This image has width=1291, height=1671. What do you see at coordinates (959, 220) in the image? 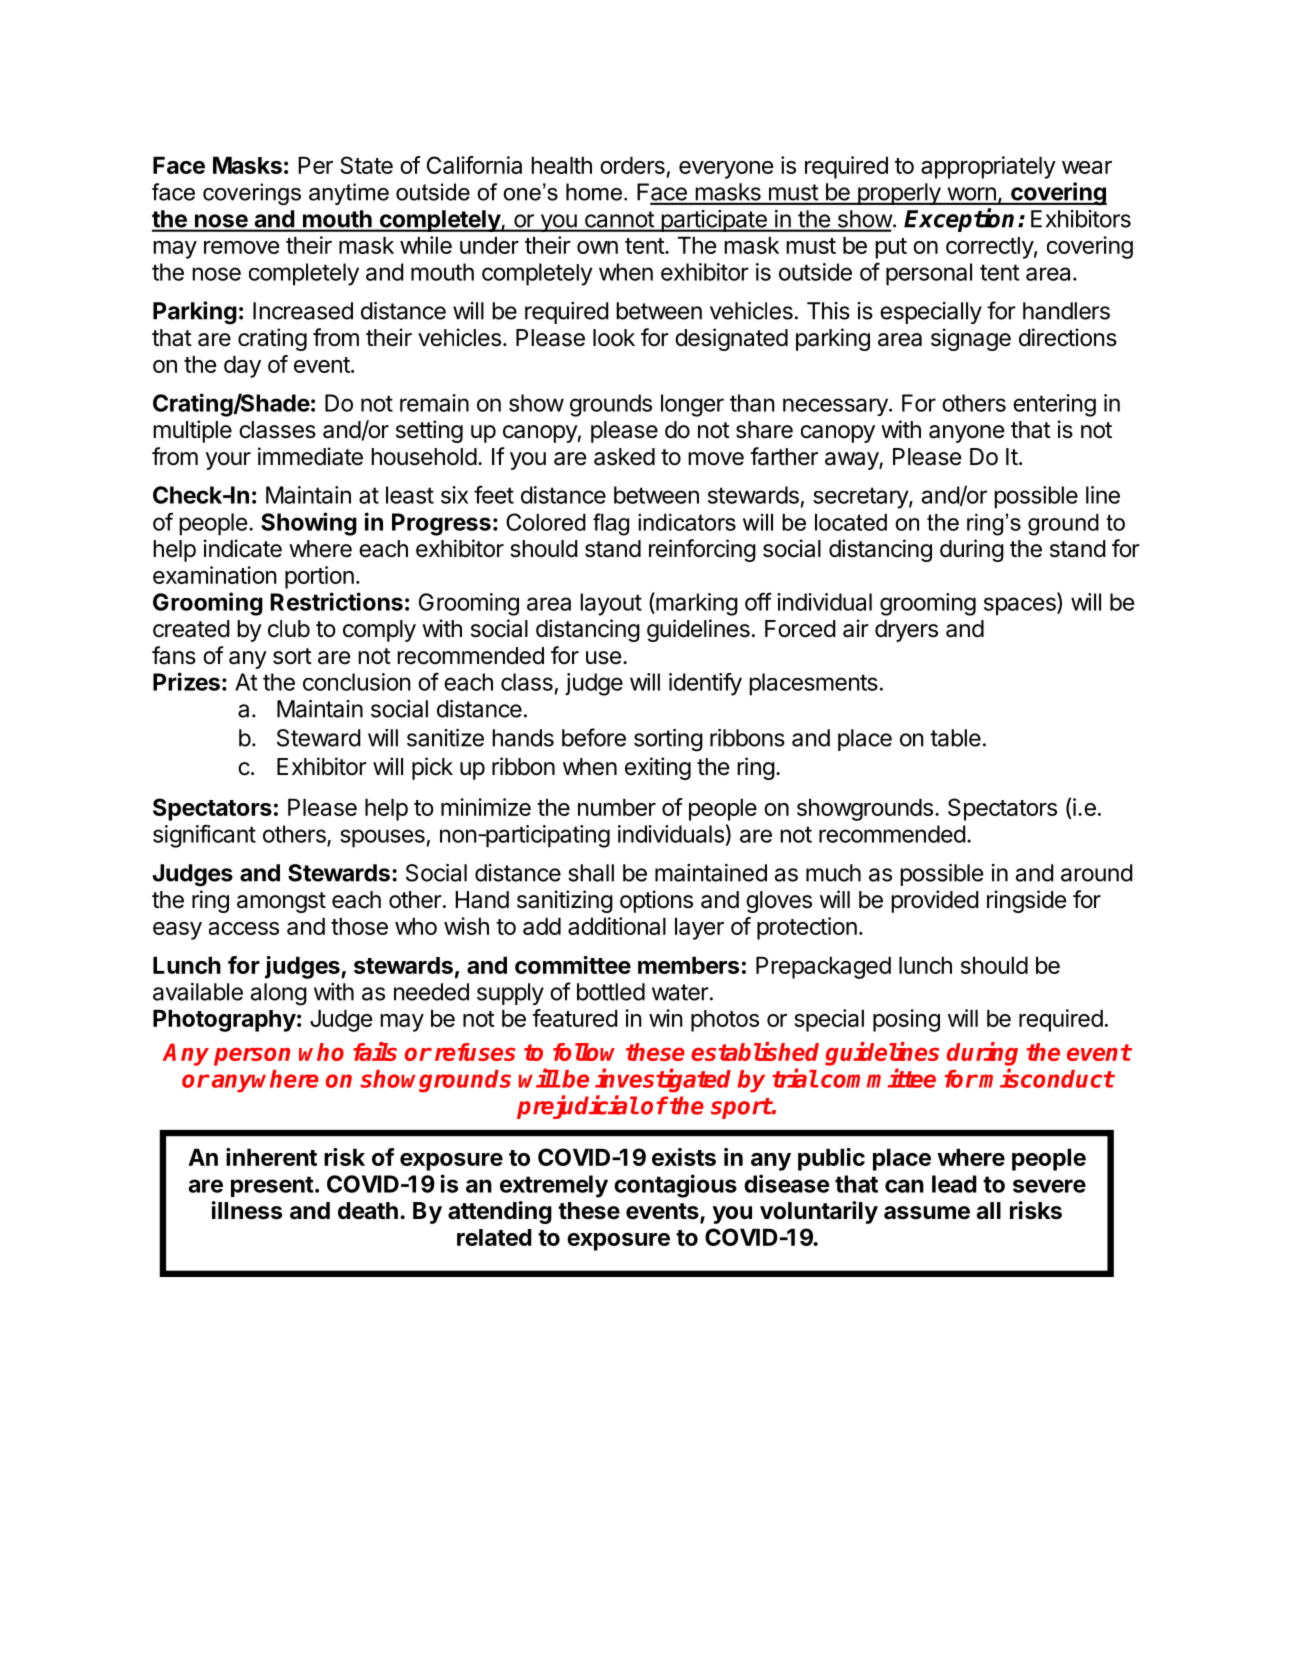
I see `Exception` at bounding box center [959, 220].
